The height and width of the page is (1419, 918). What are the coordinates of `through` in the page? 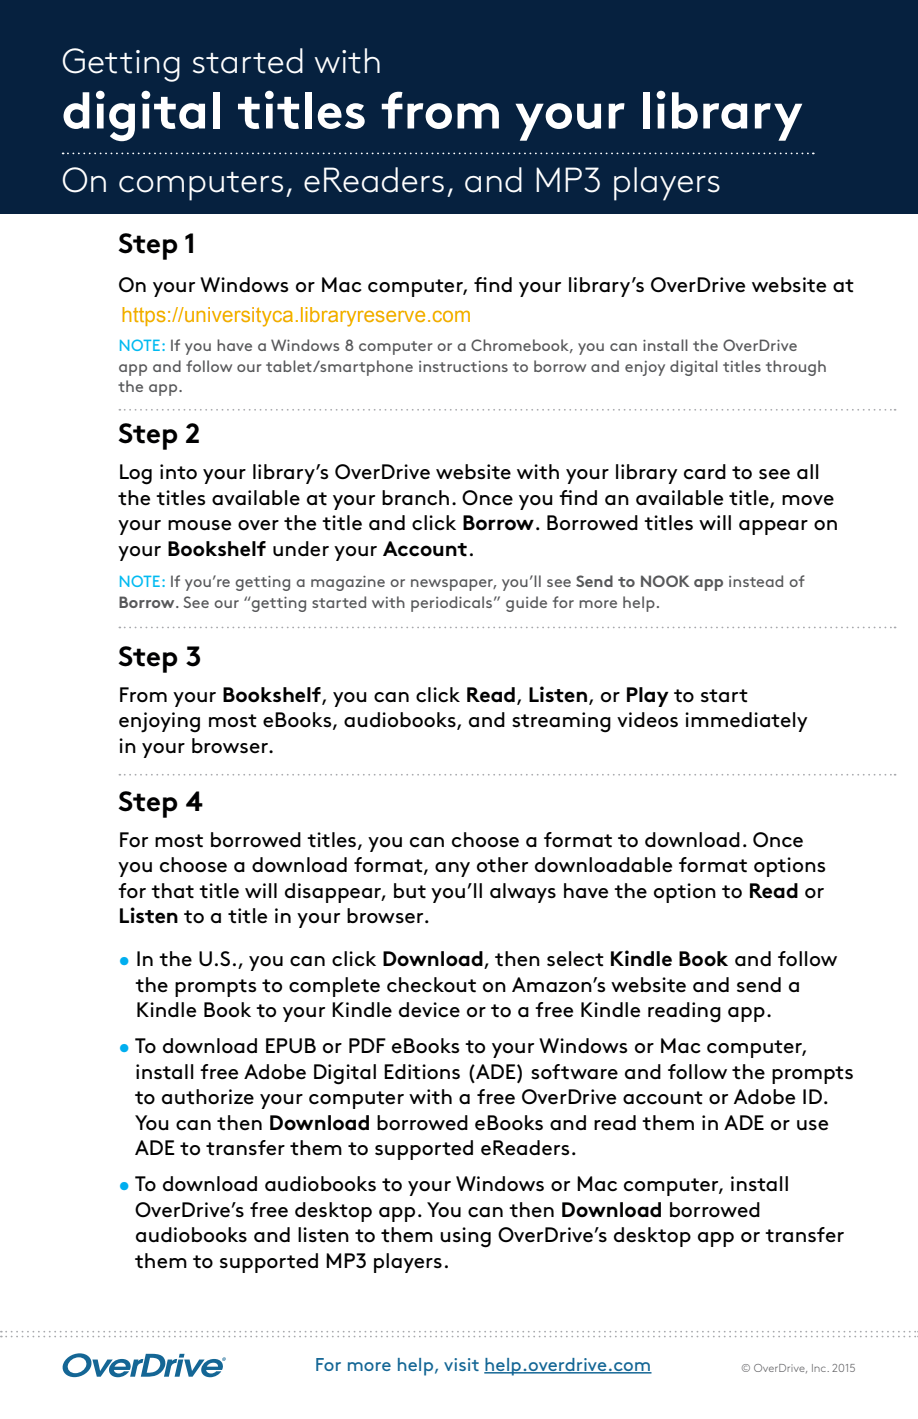 It's located at (796, 368).
